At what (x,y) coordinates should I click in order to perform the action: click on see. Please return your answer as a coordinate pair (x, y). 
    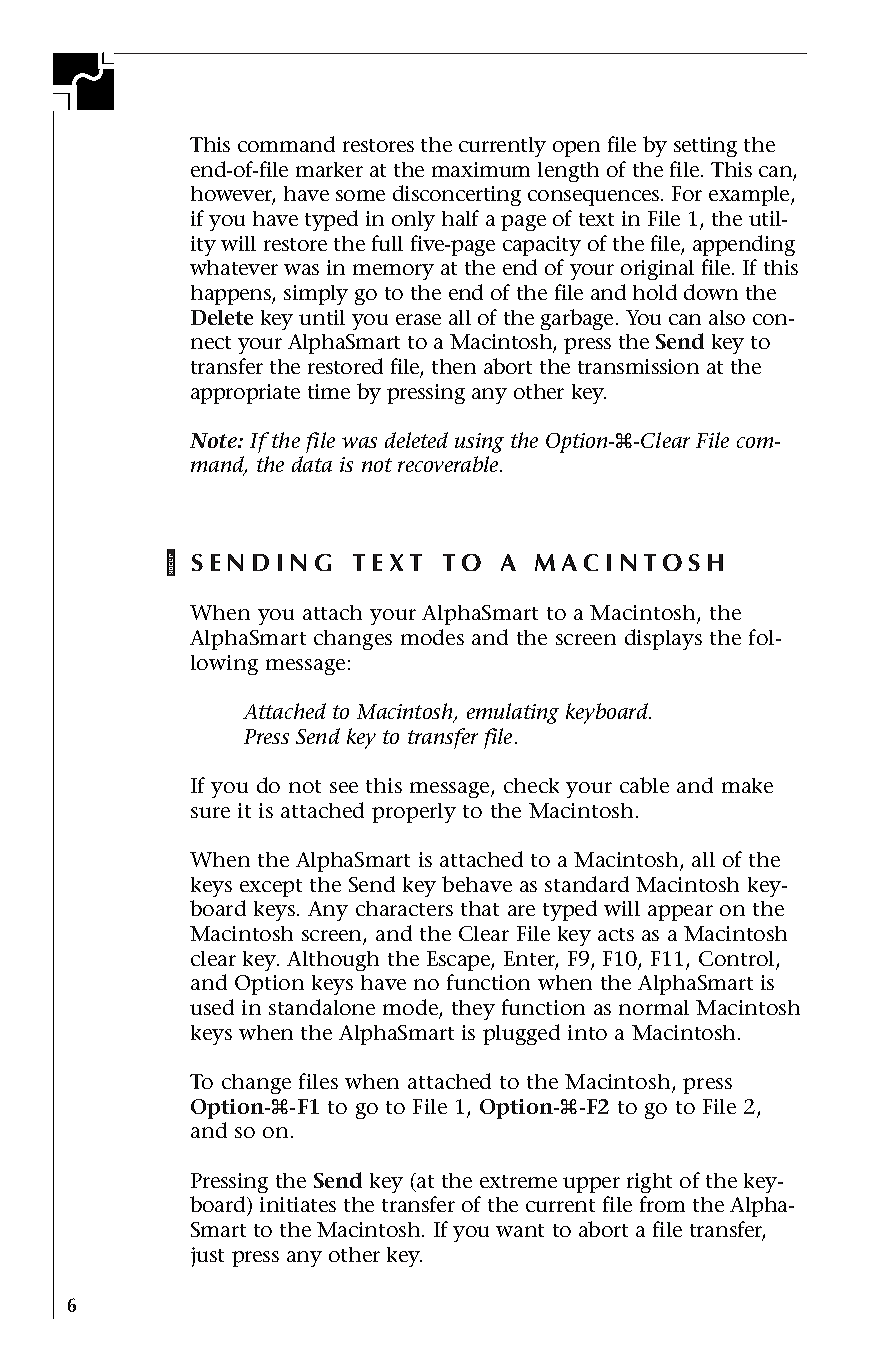
    Looking at the image, I should click on (344, 787).
